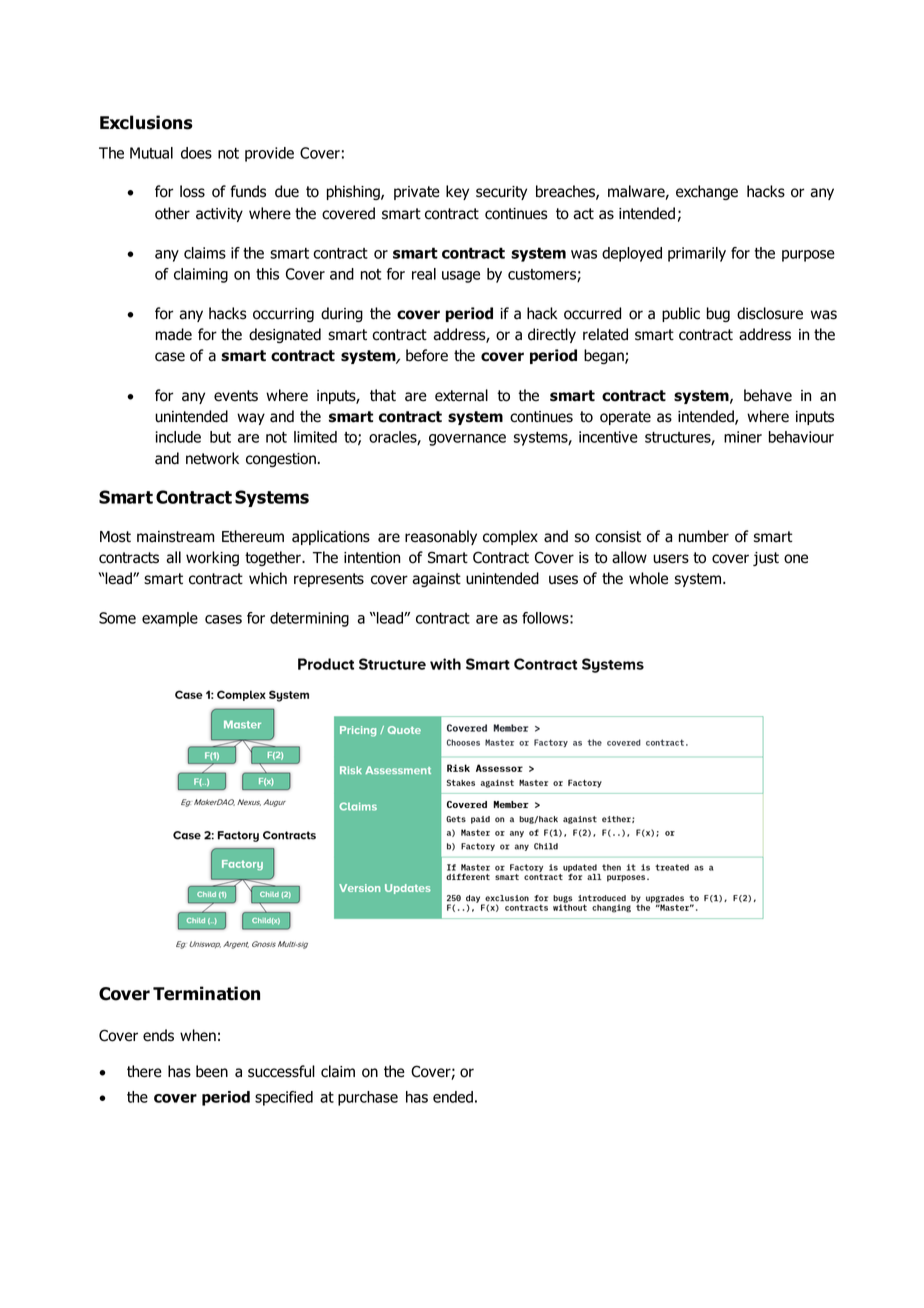  I want to click on exchange, so click(707, 192).
